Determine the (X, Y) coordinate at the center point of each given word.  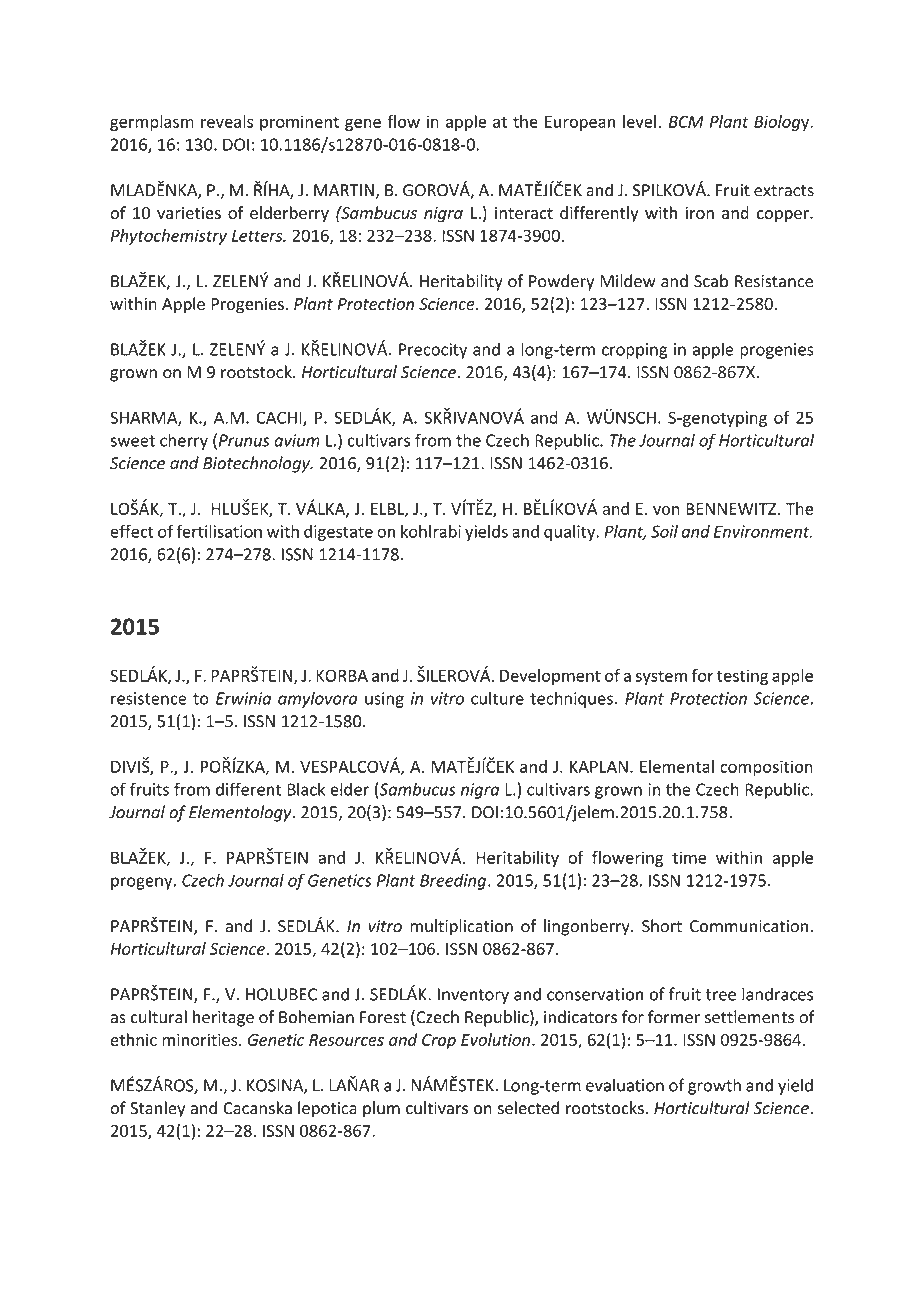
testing (742, 677)
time (689, 857)
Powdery (561, 282)
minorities (201, 1039)
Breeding (454, 881)
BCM (686, 121)
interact (524, 213)
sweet (132, 441)
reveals (227, 121)
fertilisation (219, 531)
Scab (711, 281)
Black (306, 789)
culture (497, 698)
